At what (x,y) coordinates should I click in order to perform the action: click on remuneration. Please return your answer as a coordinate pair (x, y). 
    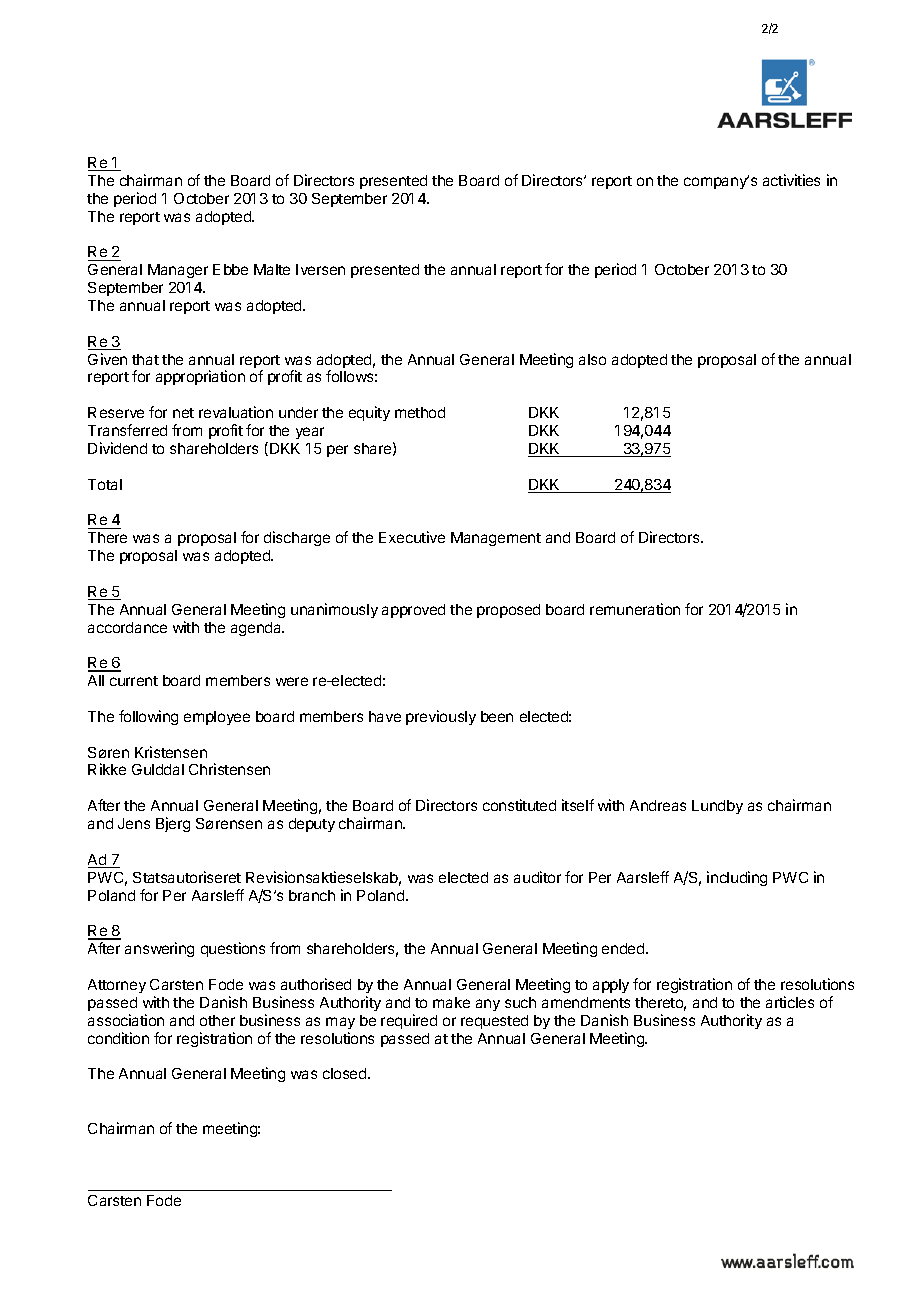
    Looking at the image, I should click on (635, 609).
